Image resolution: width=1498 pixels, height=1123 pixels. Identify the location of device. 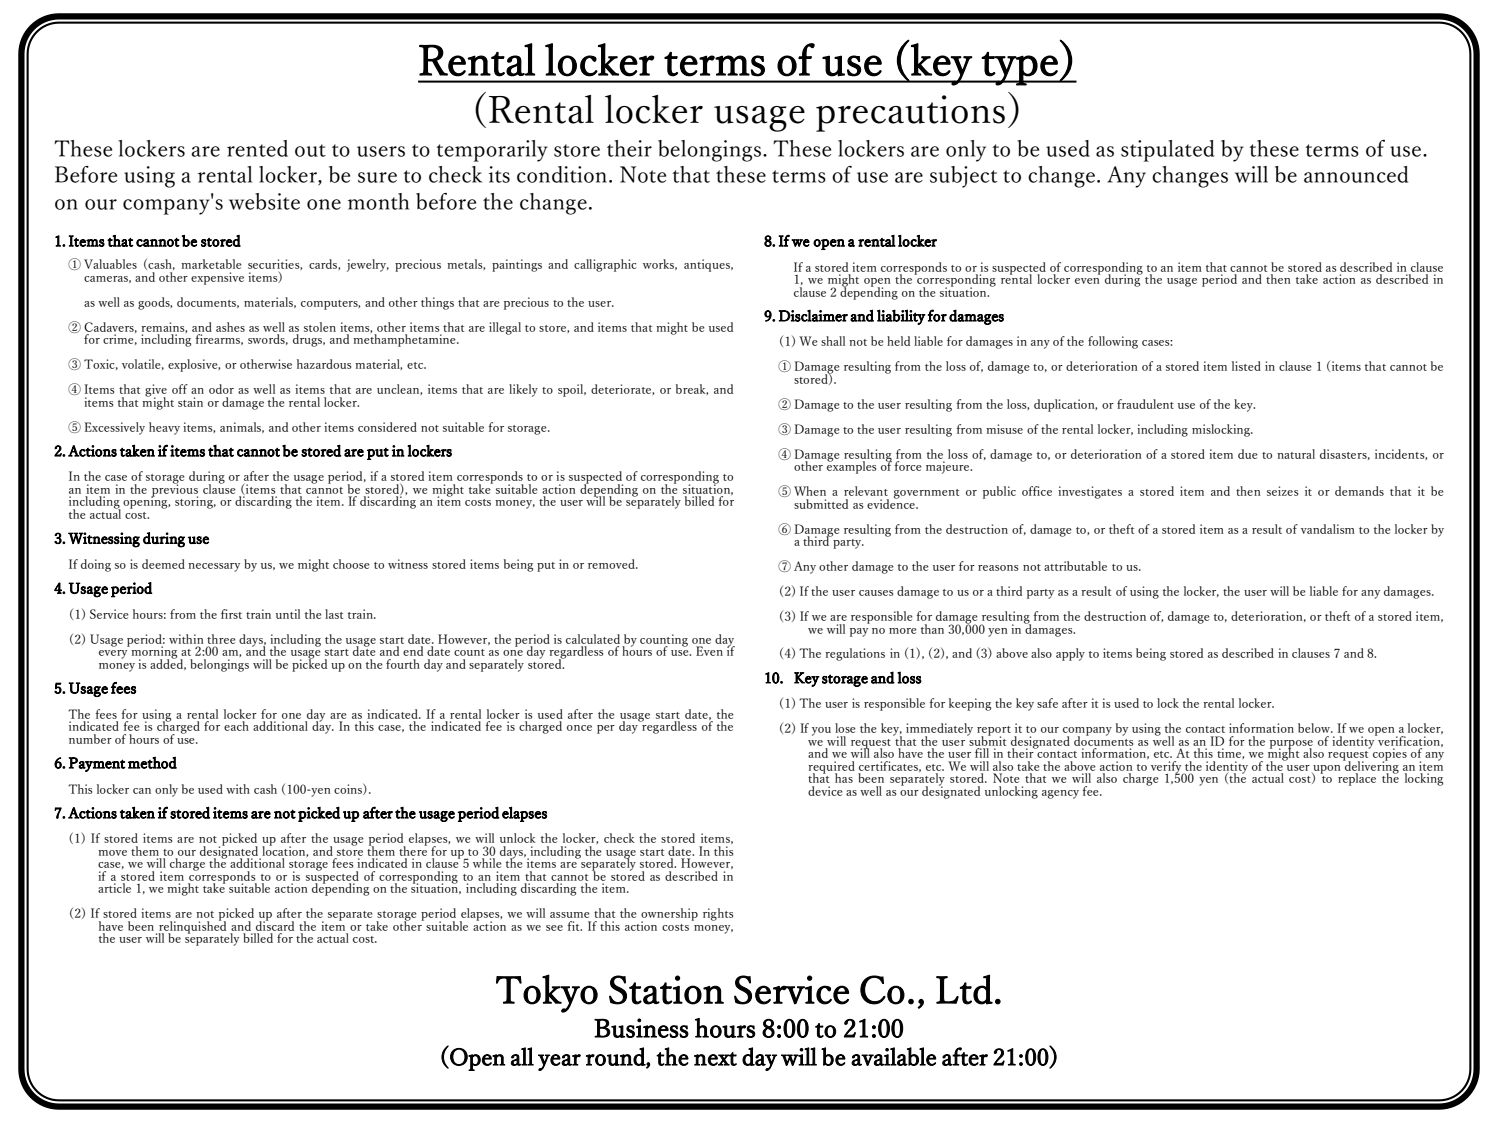
(825, 791).
